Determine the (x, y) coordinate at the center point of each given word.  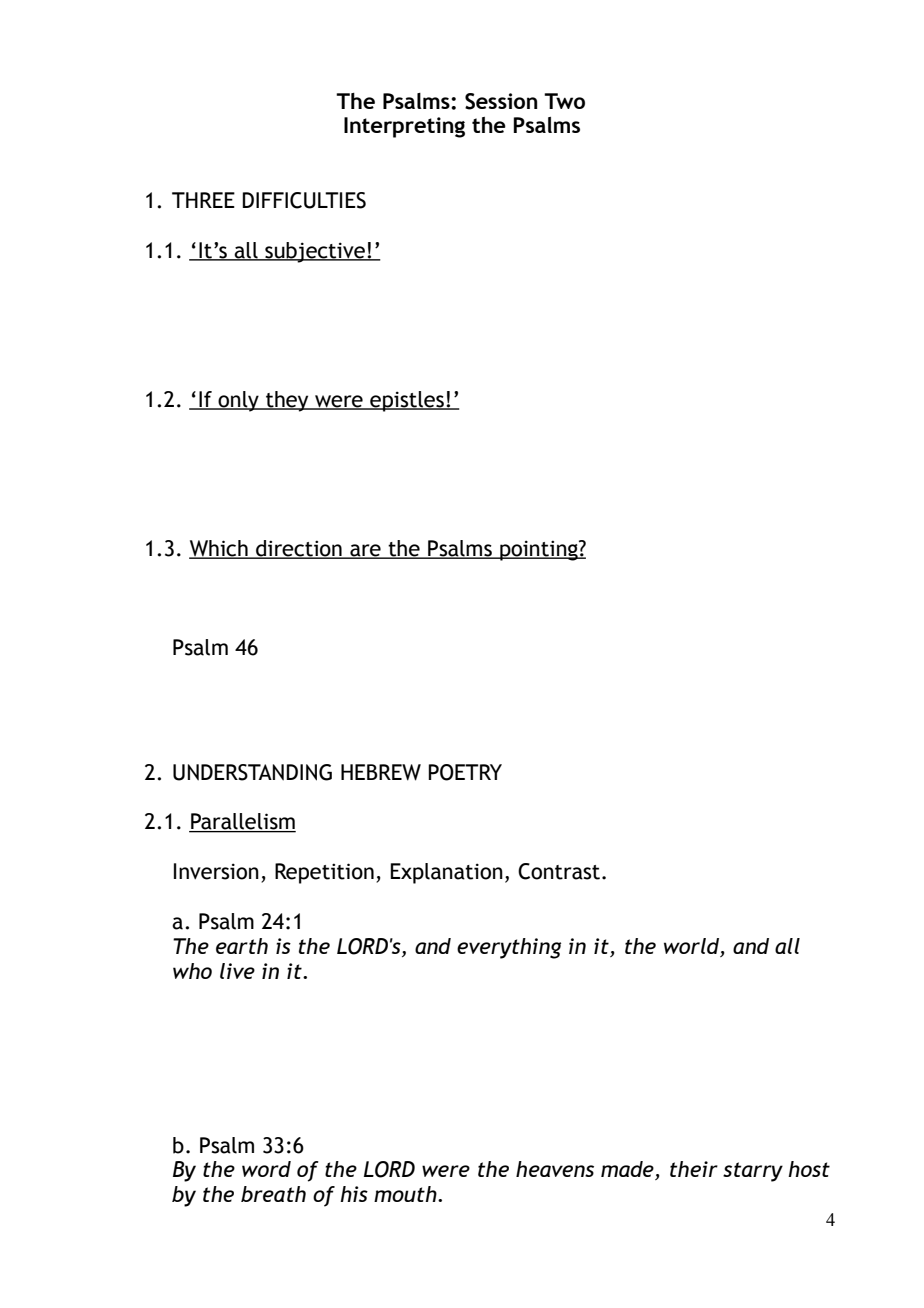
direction (299, 549)
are (365, 551)
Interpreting (404, 127)
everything (509, 948)
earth (242, 946)
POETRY (465, 772)
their (694, 1169)
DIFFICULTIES (304, 200)
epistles (407, 401)
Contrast (559, 871)
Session (501, 101)
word (266, 1169)
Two (564, 101)
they (287, 401)
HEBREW (381, 772)
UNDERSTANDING (252, 772)
